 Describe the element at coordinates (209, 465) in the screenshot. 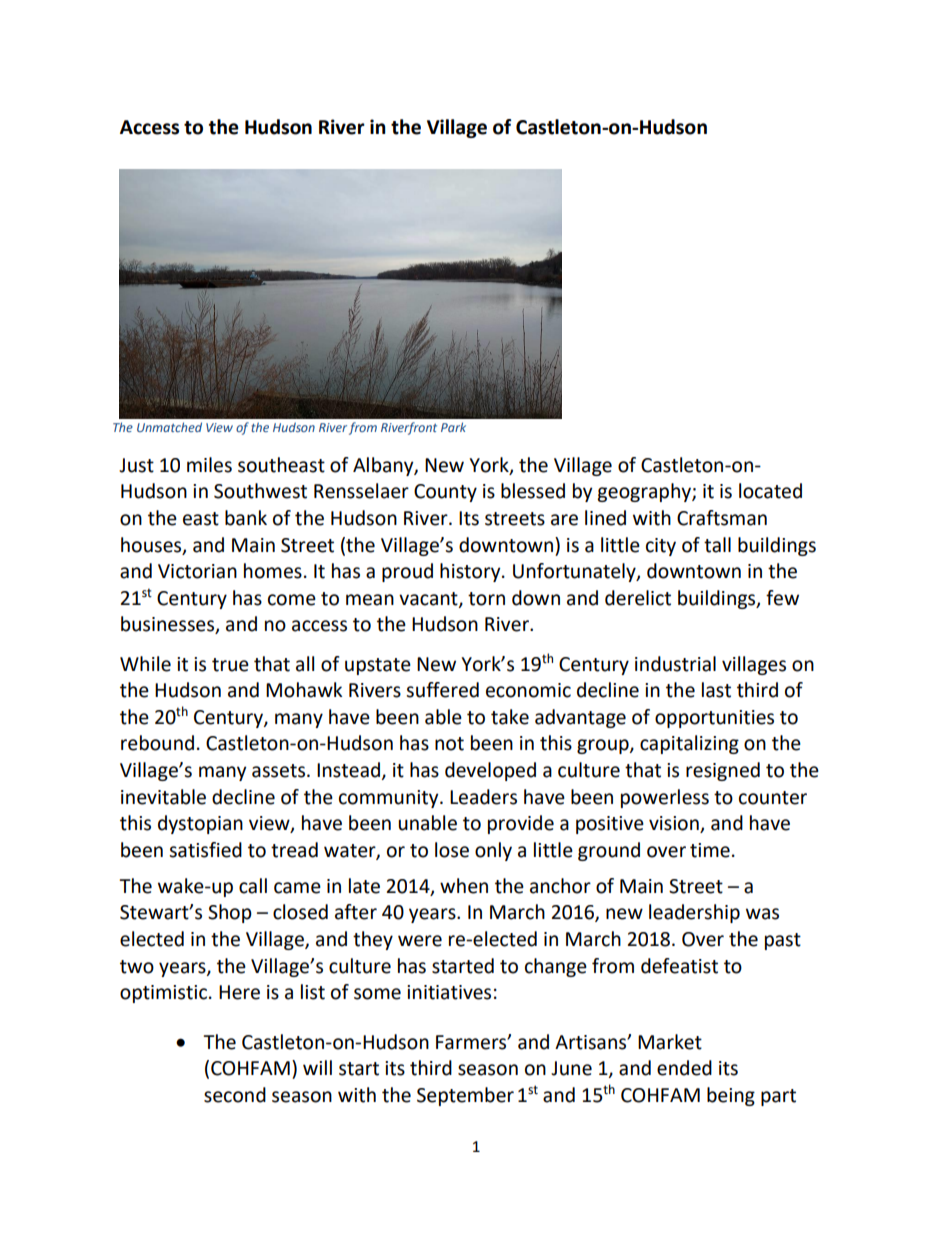

I see `miles` at that location.
